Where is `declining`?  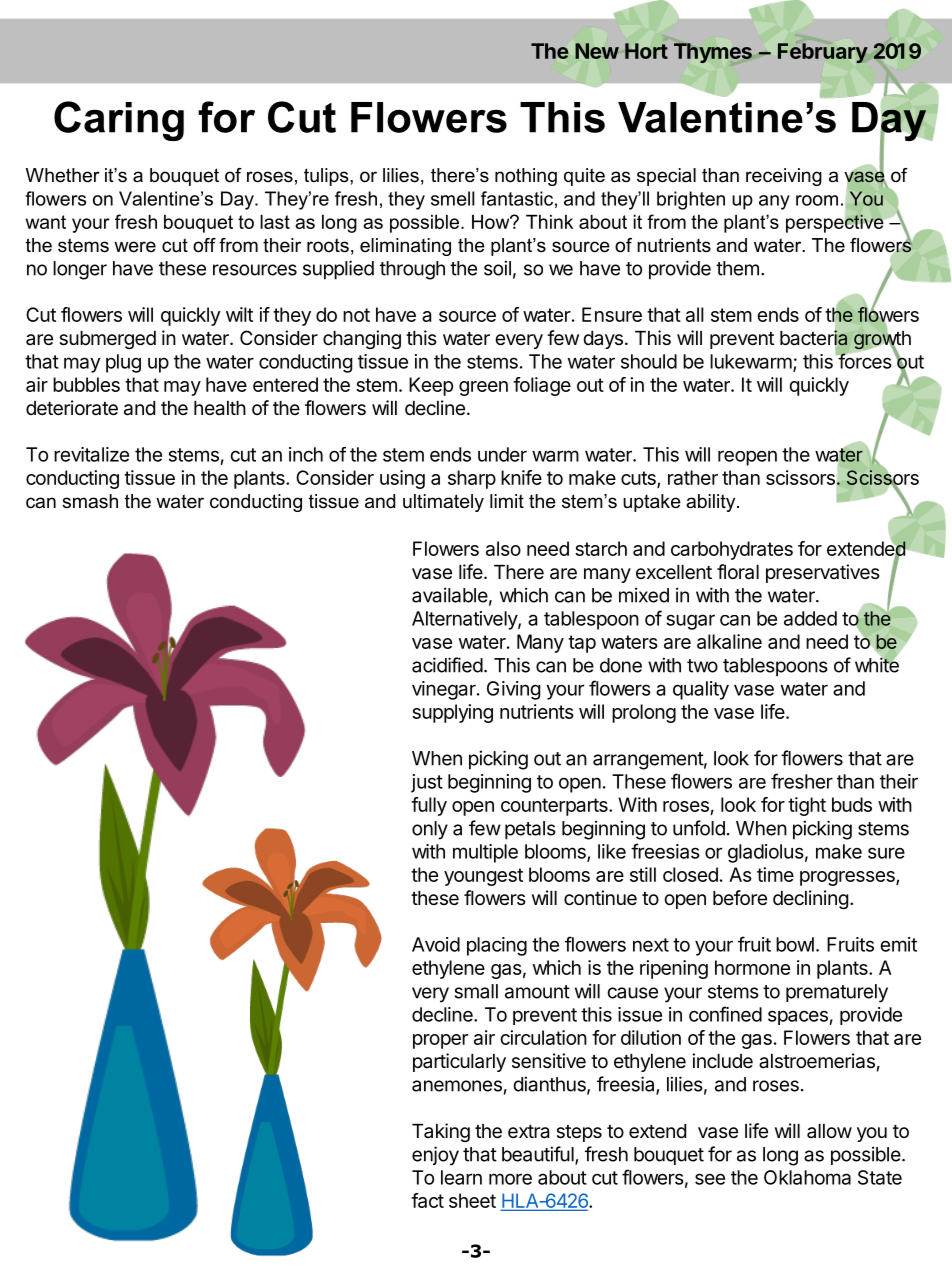 declining is located at coordinates (810, 899).
